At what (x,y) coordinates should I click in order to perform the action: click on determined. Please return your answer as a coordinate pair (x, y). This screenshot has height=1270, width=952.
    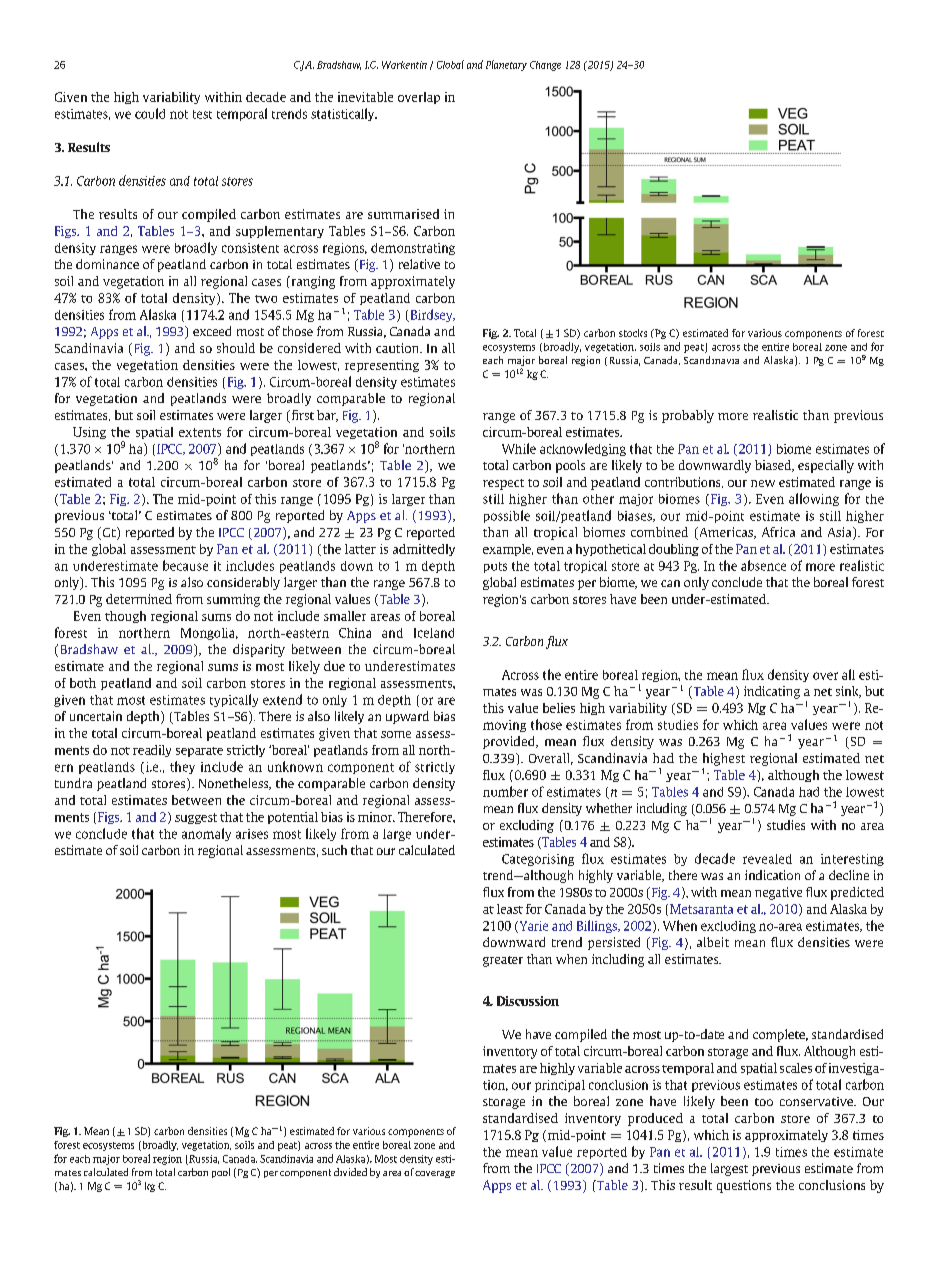
    Looking at the image, I should click on (139, 599).
